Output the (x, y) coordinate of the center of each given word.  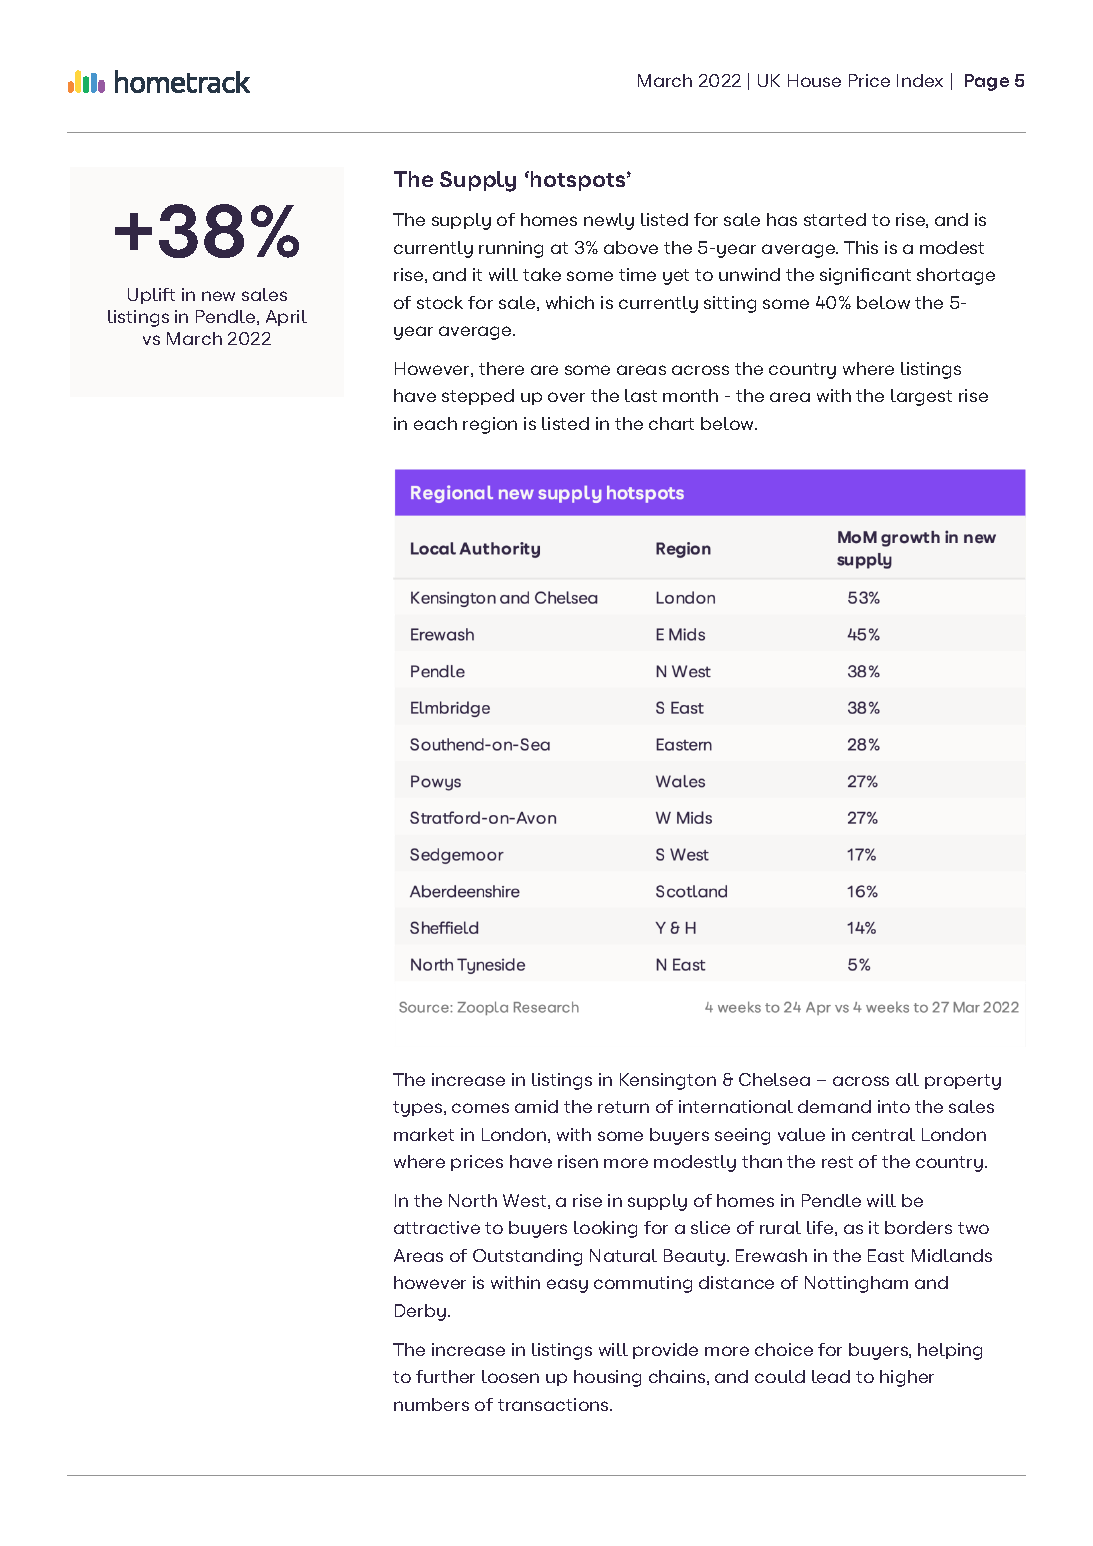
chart (671, 423)
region (490, 425)
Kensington (668, 1081)
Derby (420, 1312)
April (286, 318)
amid (536, 1106)
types (419, 1109)
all (907, 1079)
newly (609, 221)
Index (920, 80)
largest (921, 397)
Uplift (151, 296)
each (435, 423)
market (424, 1134)
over (566, 397)
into (894, 1106)
